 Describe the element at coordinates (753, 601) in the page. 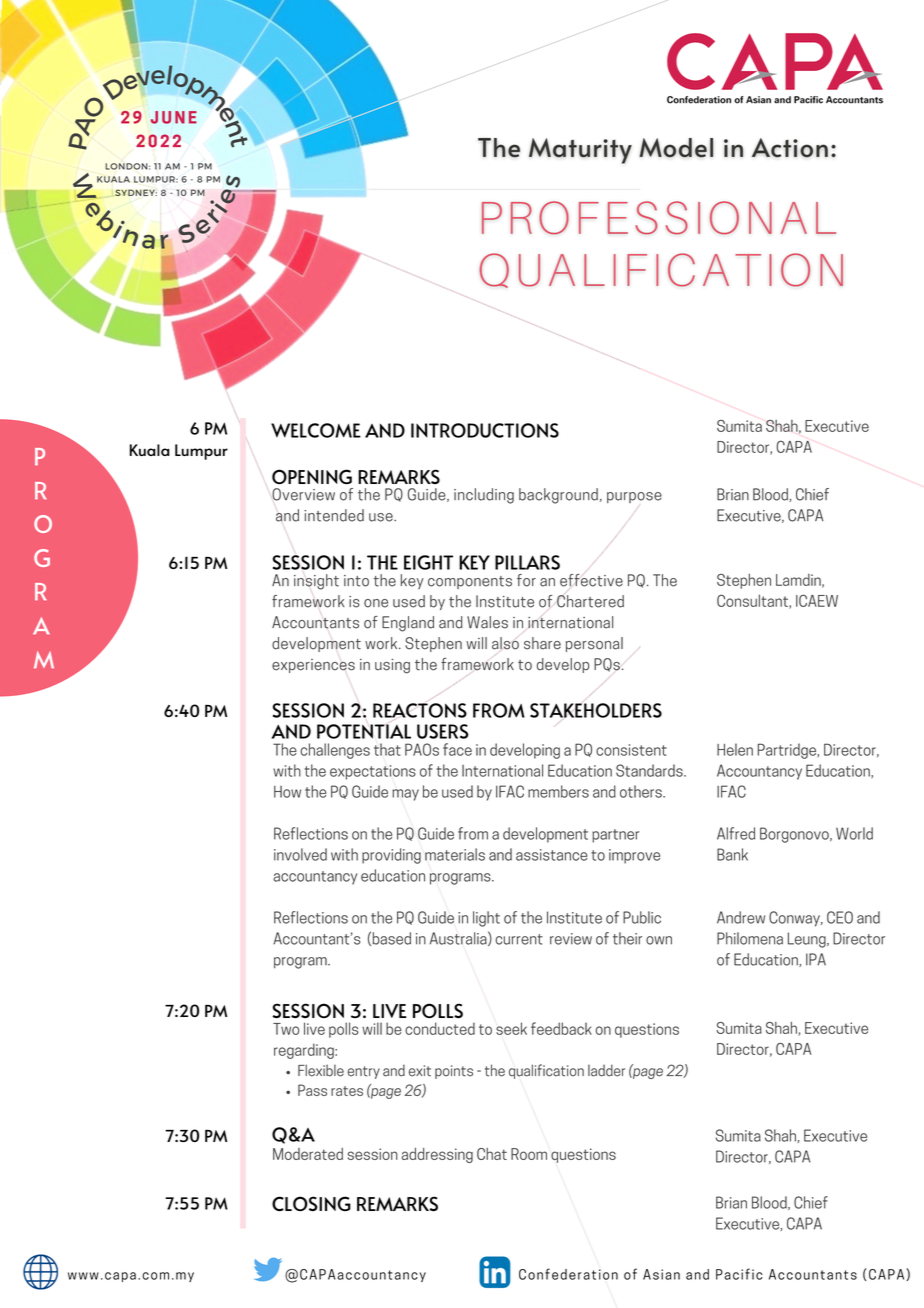

I see `Consultant` at that location.
